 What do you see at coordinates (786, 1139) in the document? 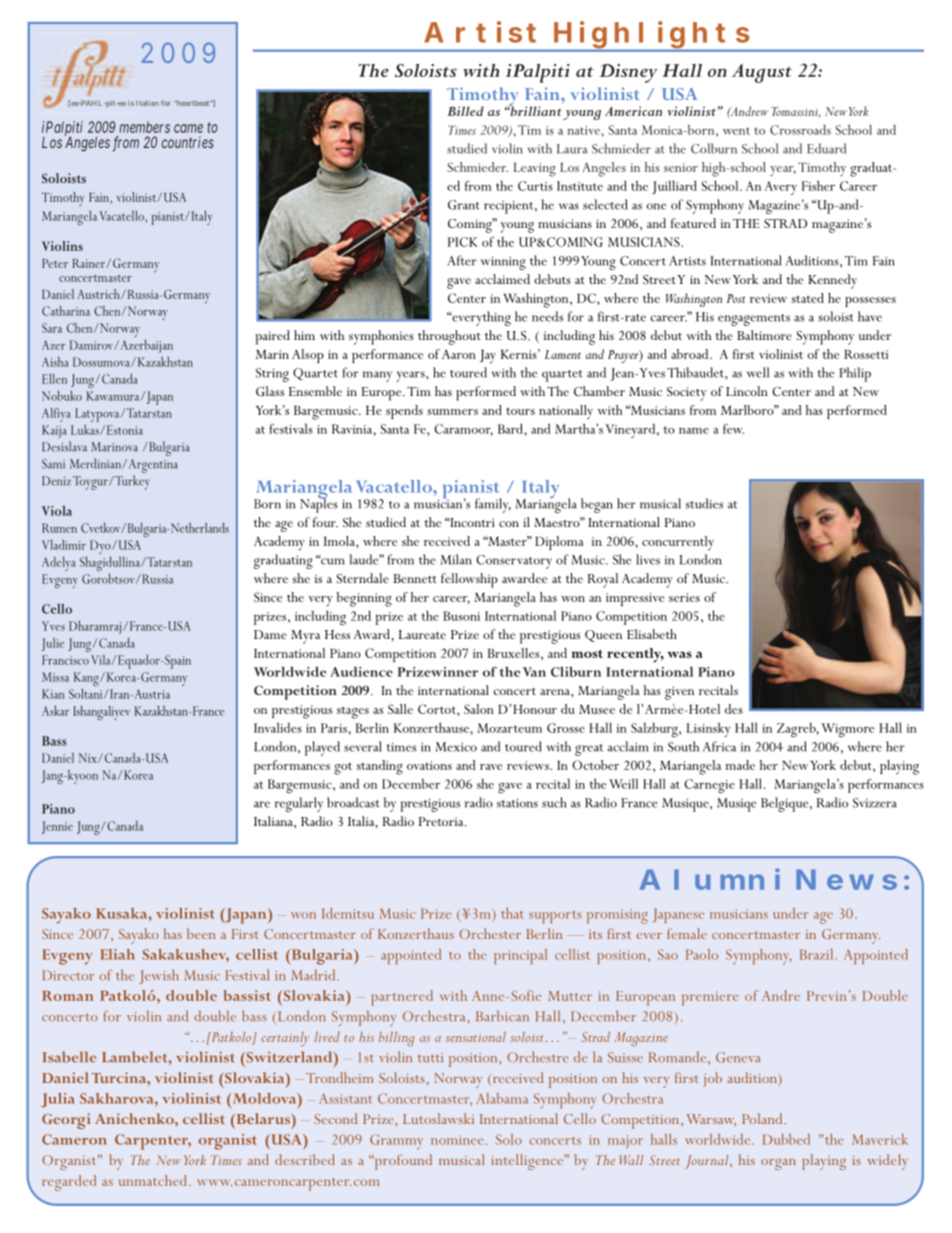
I see `Dubbed` at bounding box center [786, 1139].
